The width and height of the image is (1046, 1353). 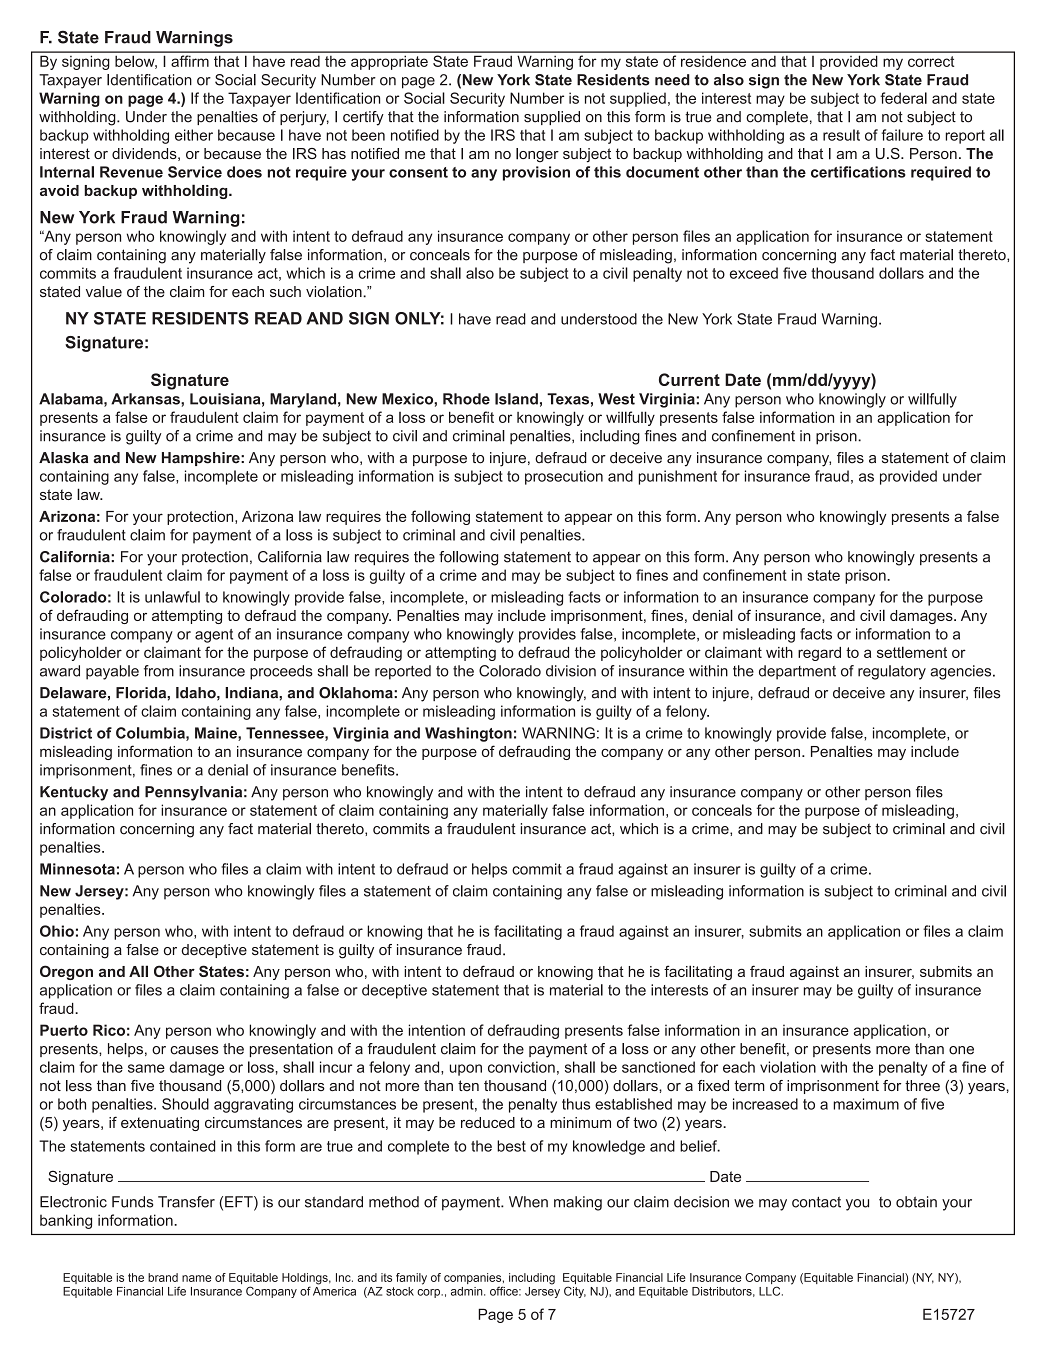 What do you see at coordinates (194, 1050) in the image?
I see `causes` at bounding box center [194, 1050].
